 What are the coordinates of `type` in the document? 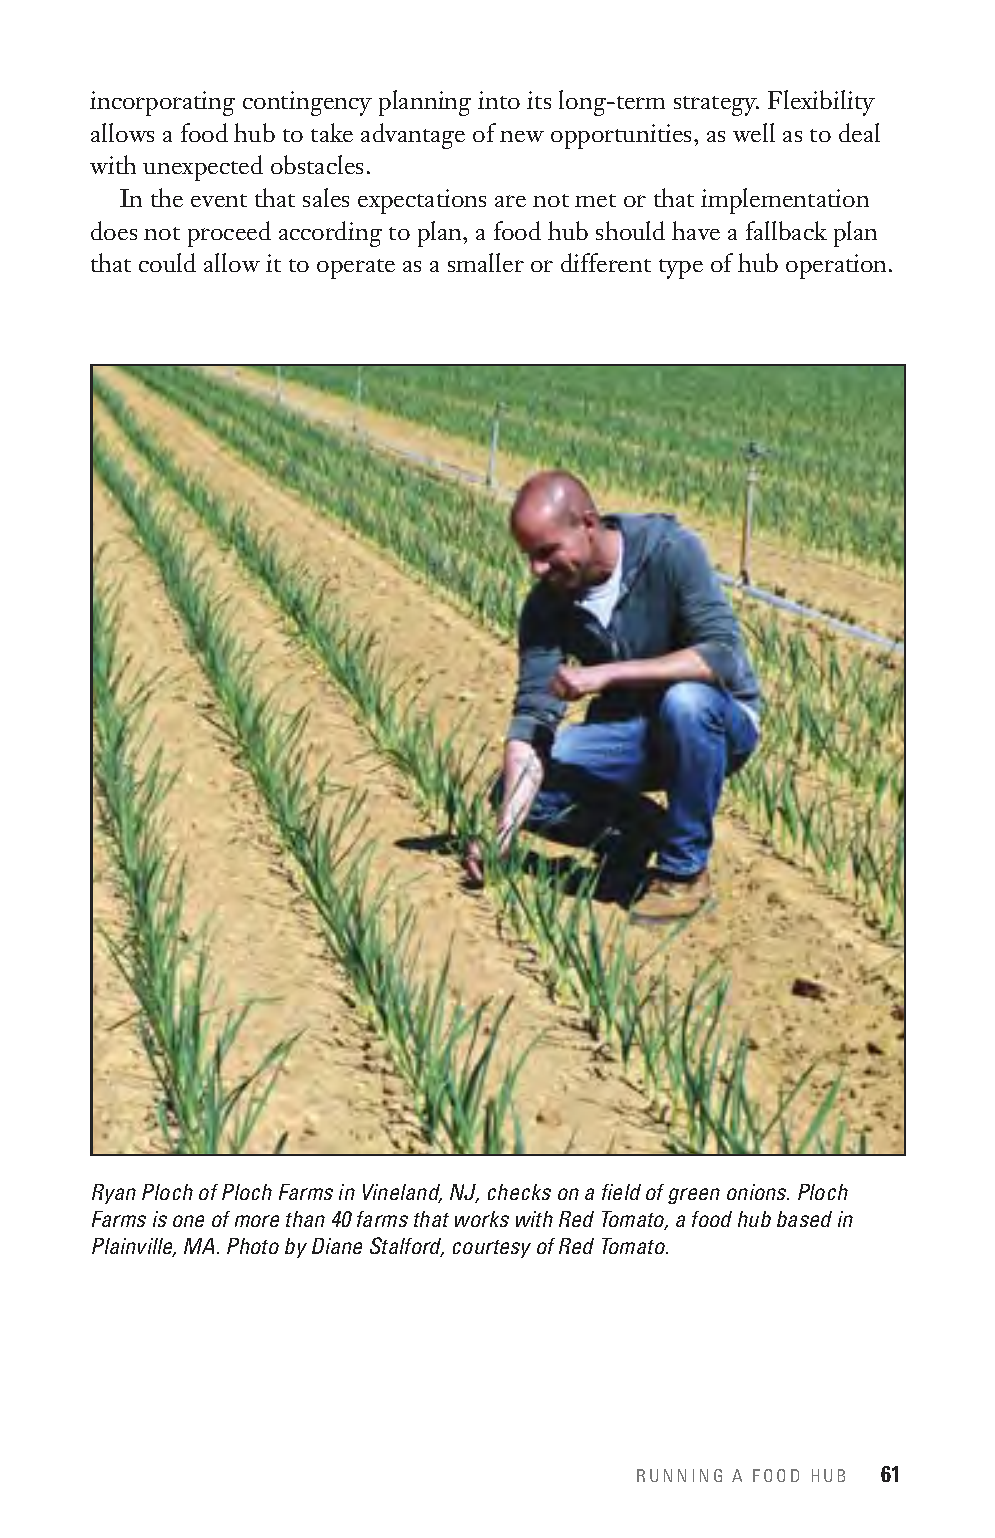 It's located at (681, 269).
